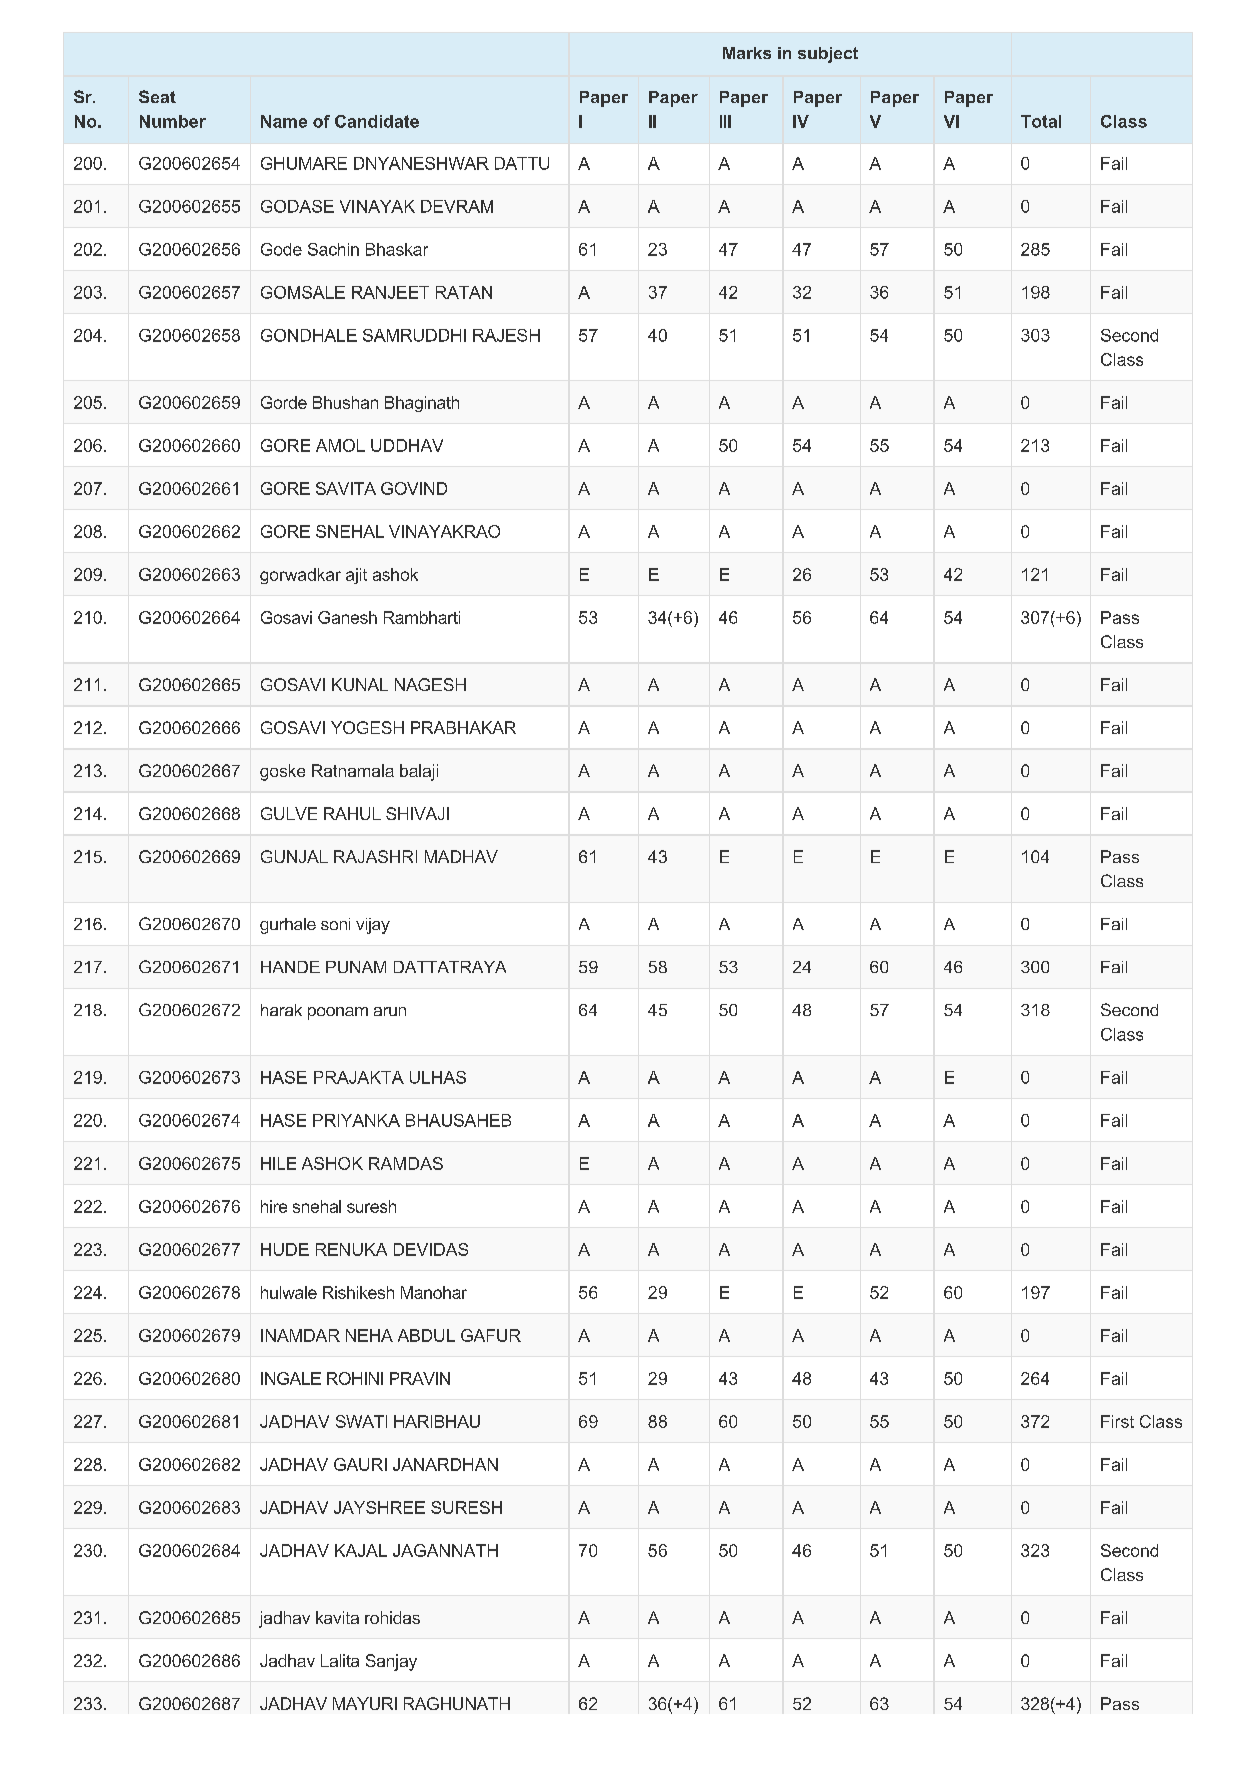  Describe the element at coordinates (725, 121) in the page. I see `III` at that location.
